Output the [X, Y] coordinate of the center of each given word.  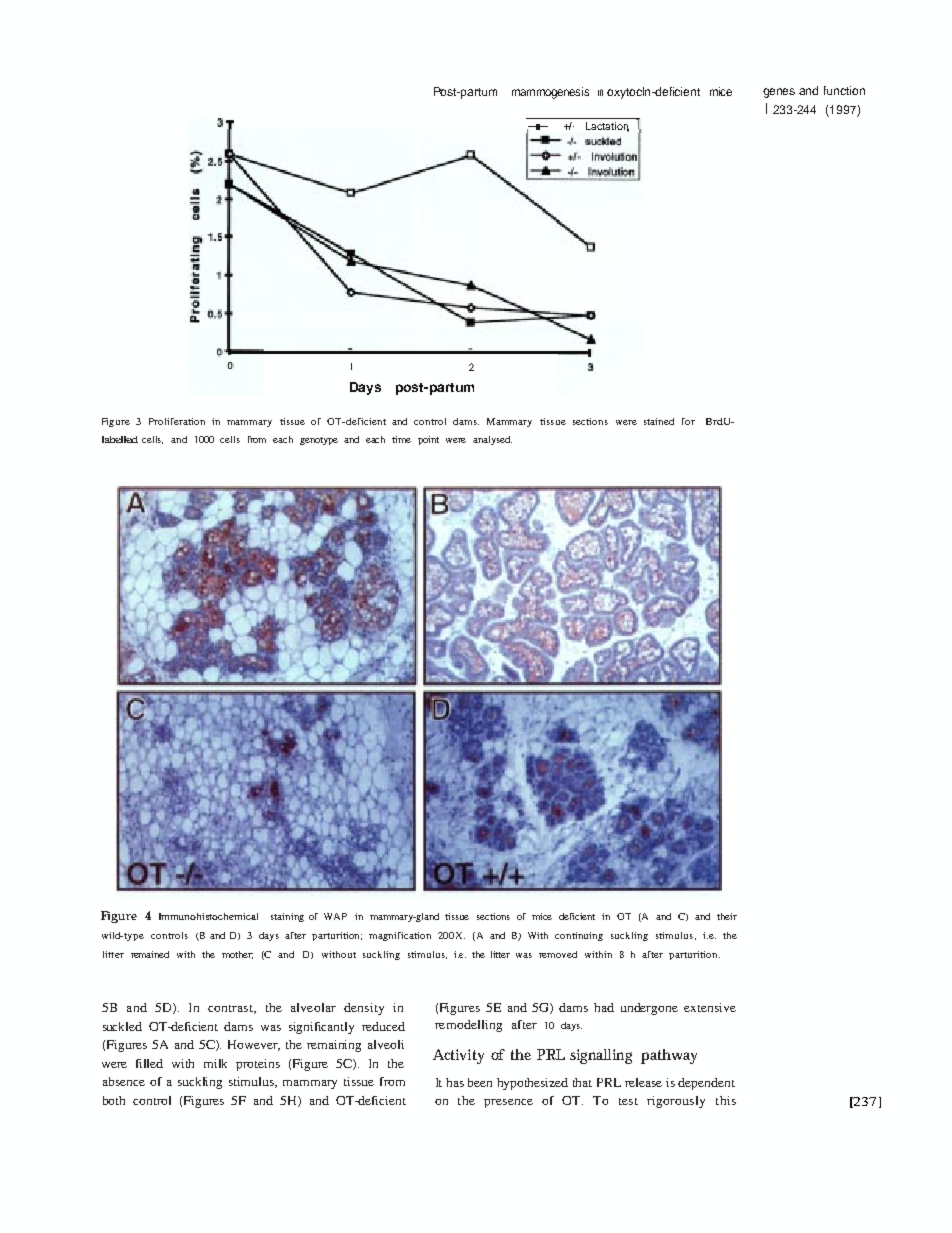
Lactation [607, 127]
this [726, 1100]
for [688, 421]
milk [215, 1063]
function [844, 90]
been [480, 1082]
